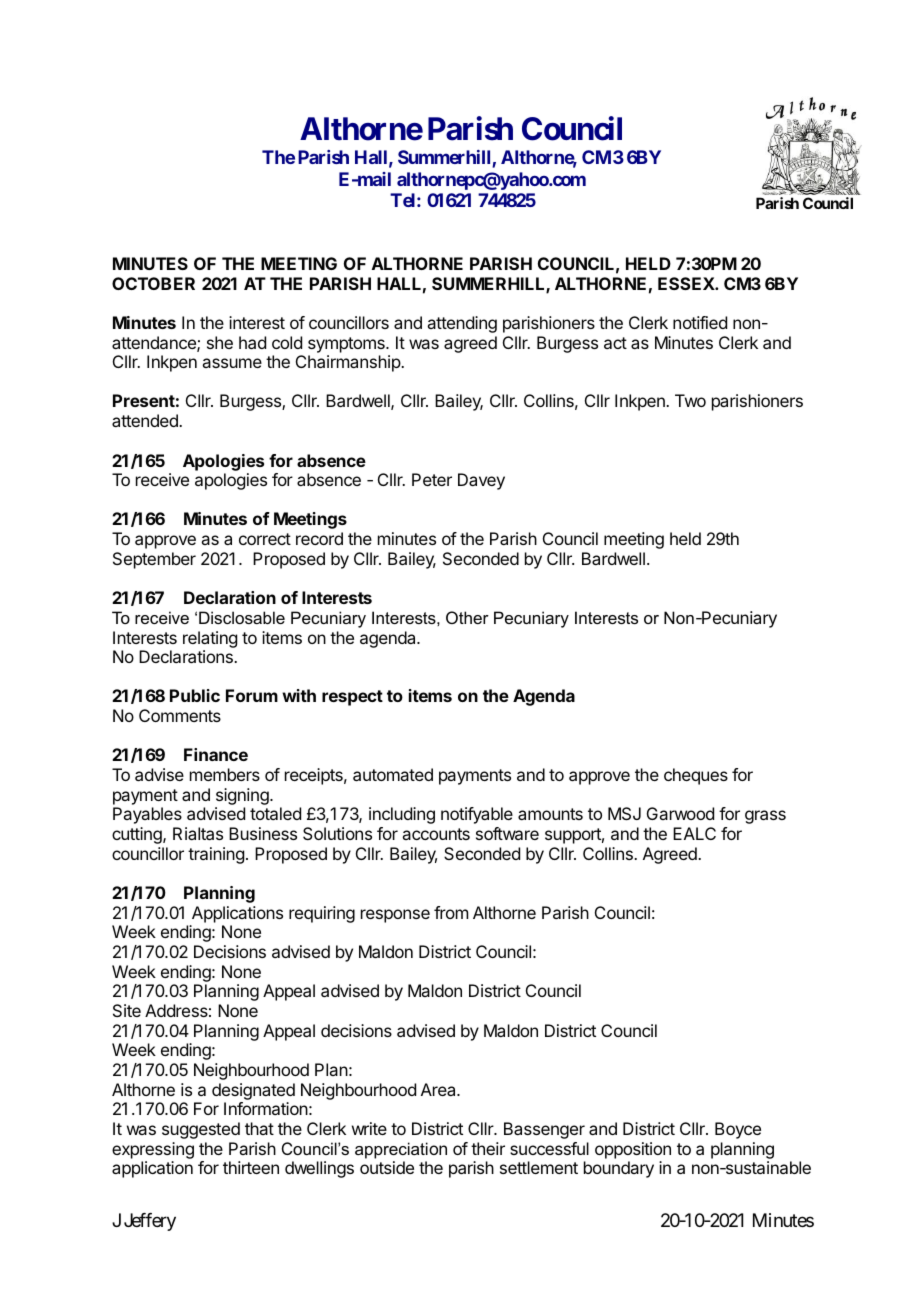  What do you see at coordinates (619, 1169) in the screenshot?
I see `boundary` at bounding box center [619, 1169].
